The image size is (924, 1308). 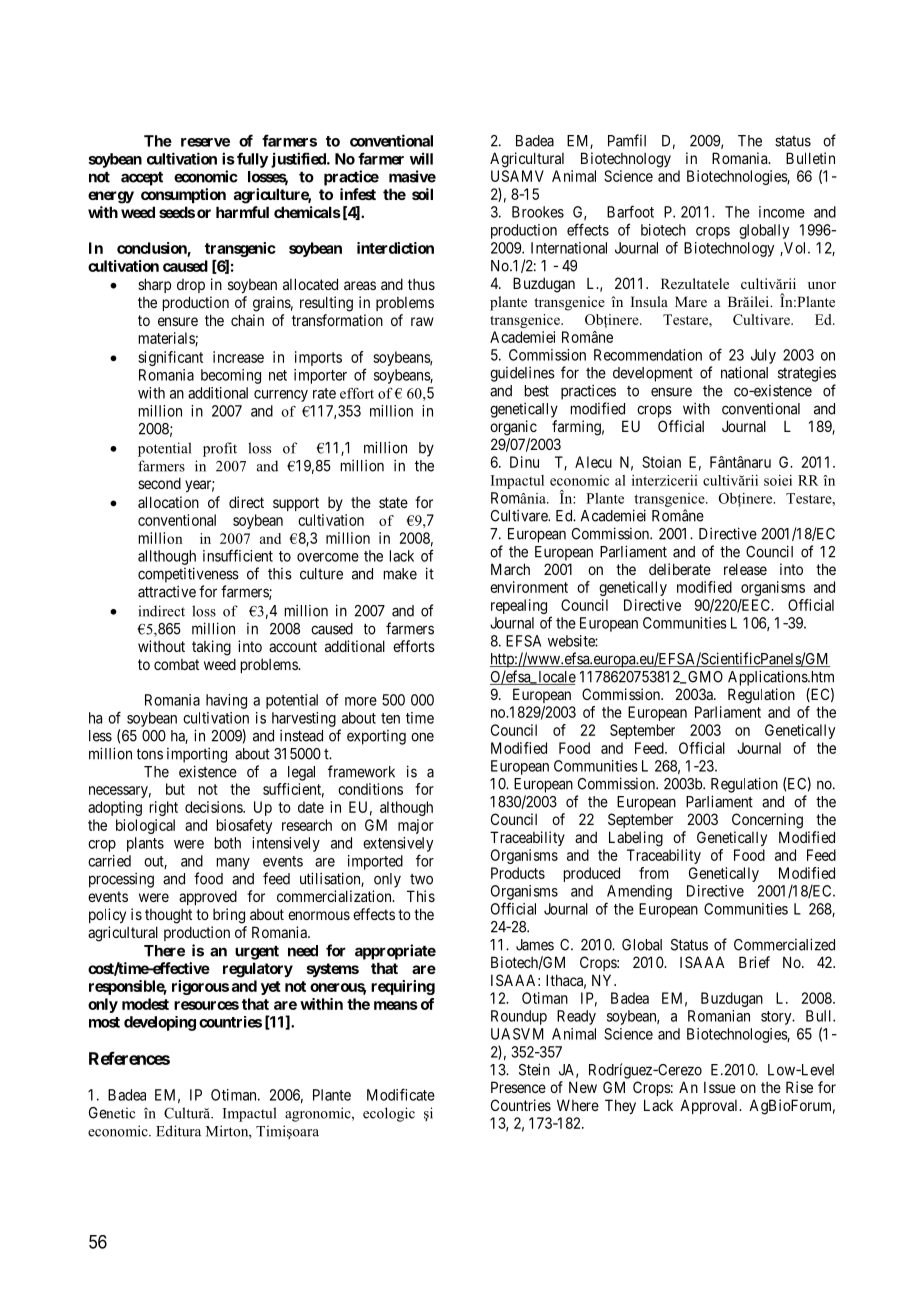 I want to click on repealing, so click(x=519, y=606).
